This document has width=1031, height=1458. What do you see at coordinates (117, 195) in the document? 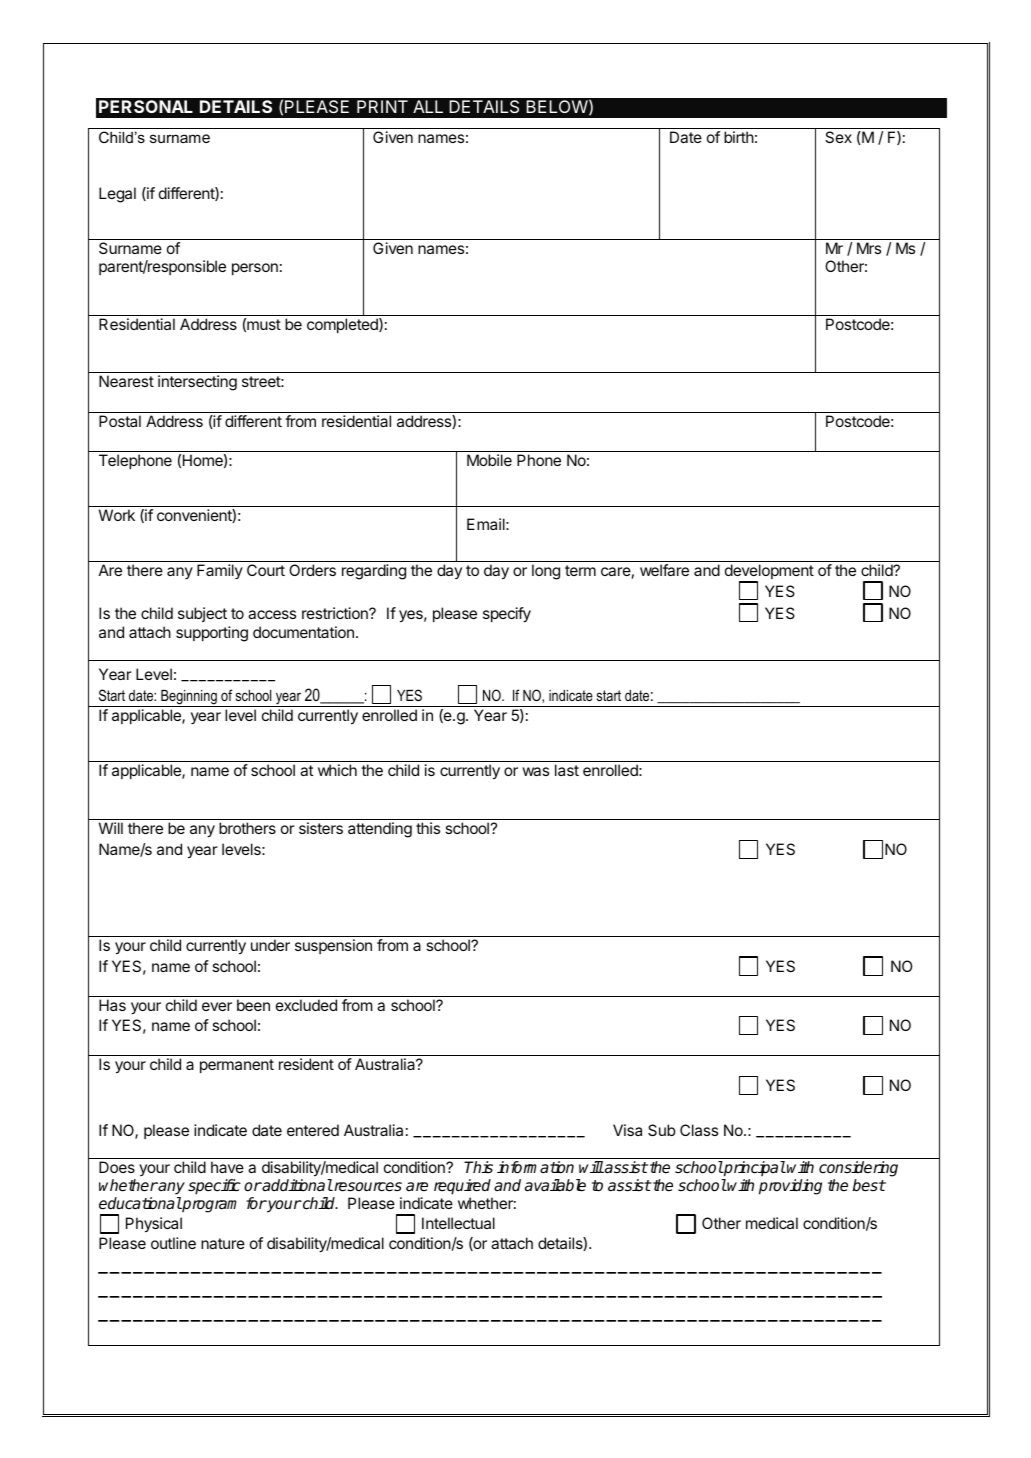
I see `Legal` at bounding box center [117, 195].
